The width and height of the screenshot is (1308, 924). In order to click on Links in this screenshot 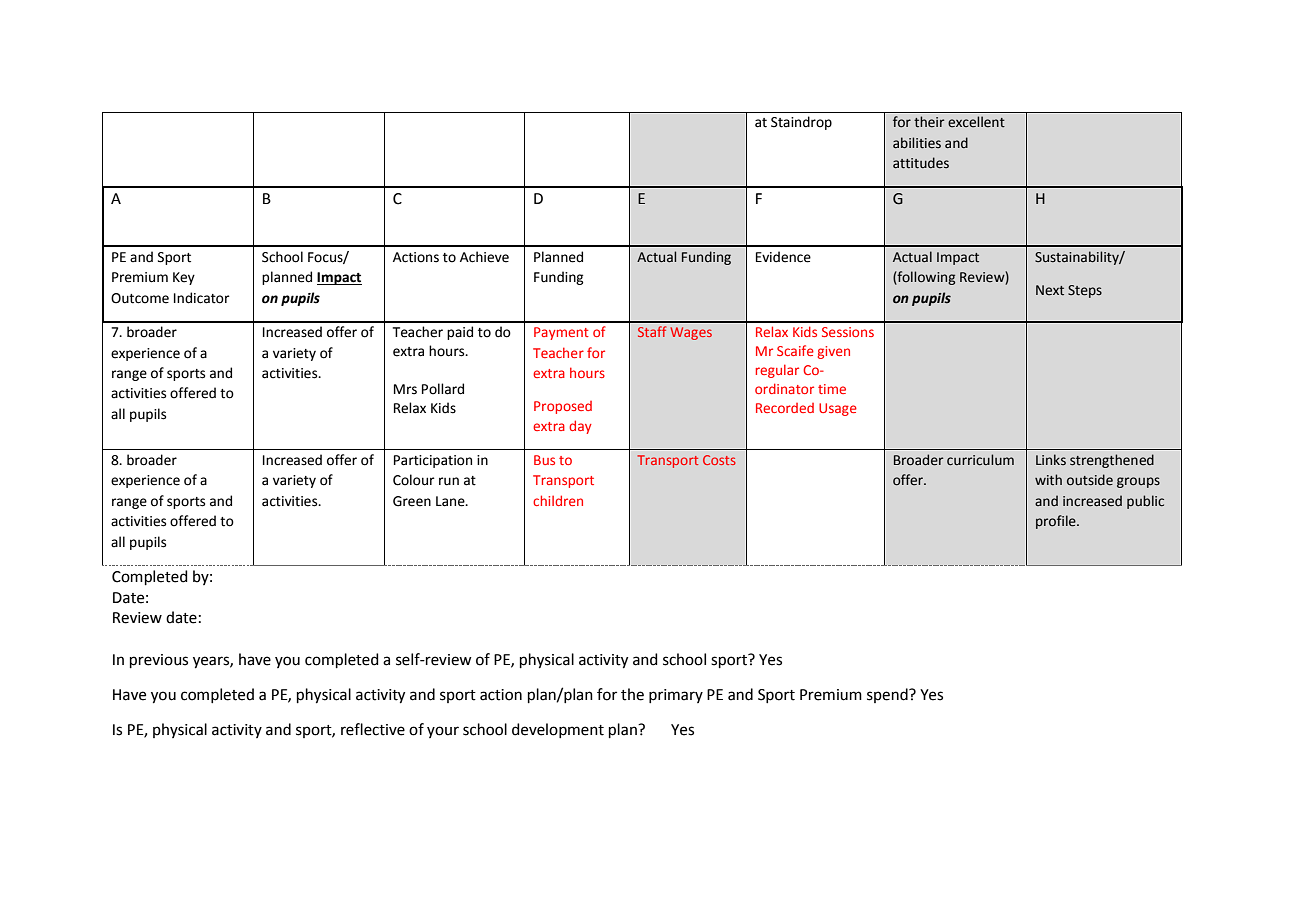, I will do `click(1051, 459)`.
